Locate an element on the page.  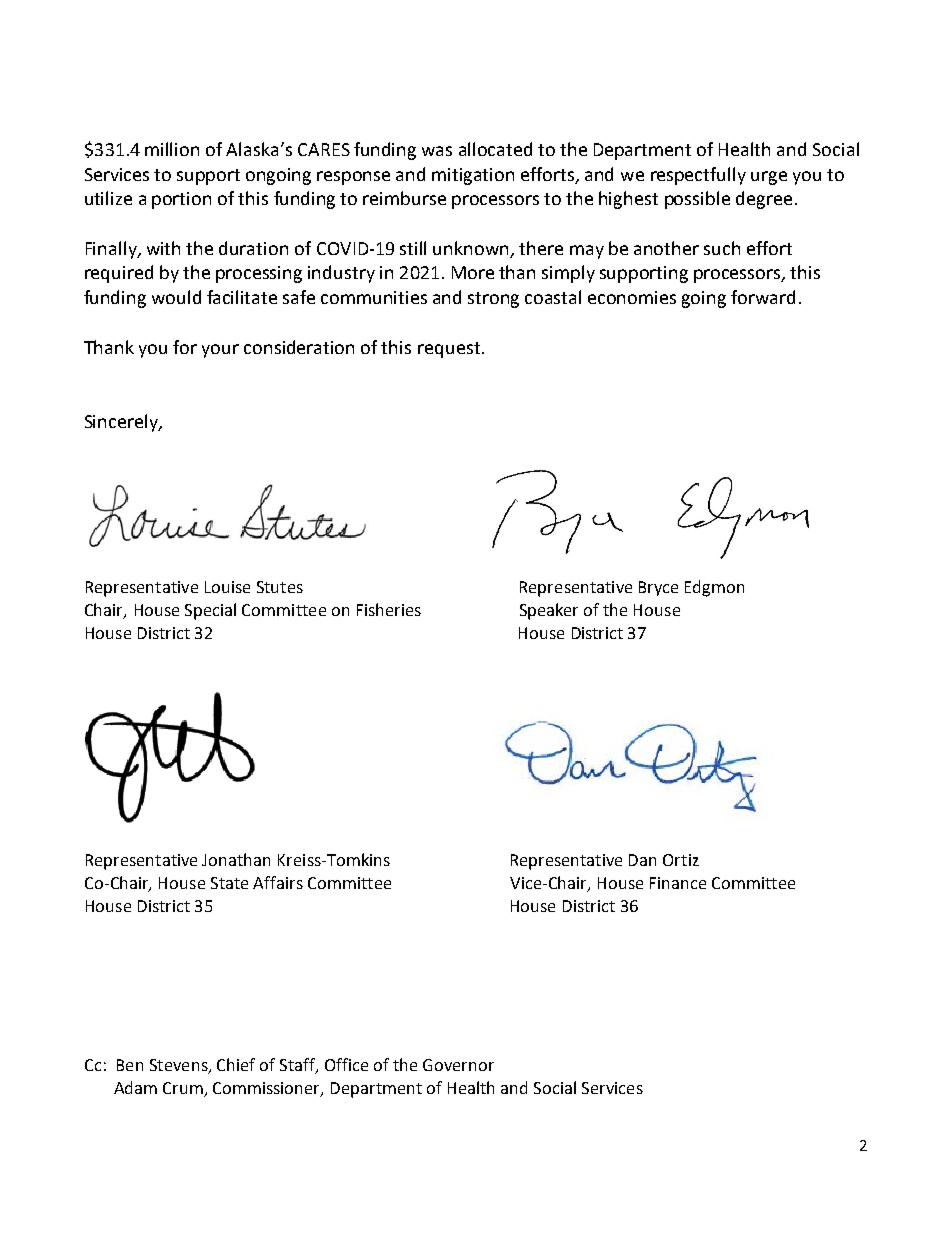
Stevens is located at coordinates (180, 1066).
